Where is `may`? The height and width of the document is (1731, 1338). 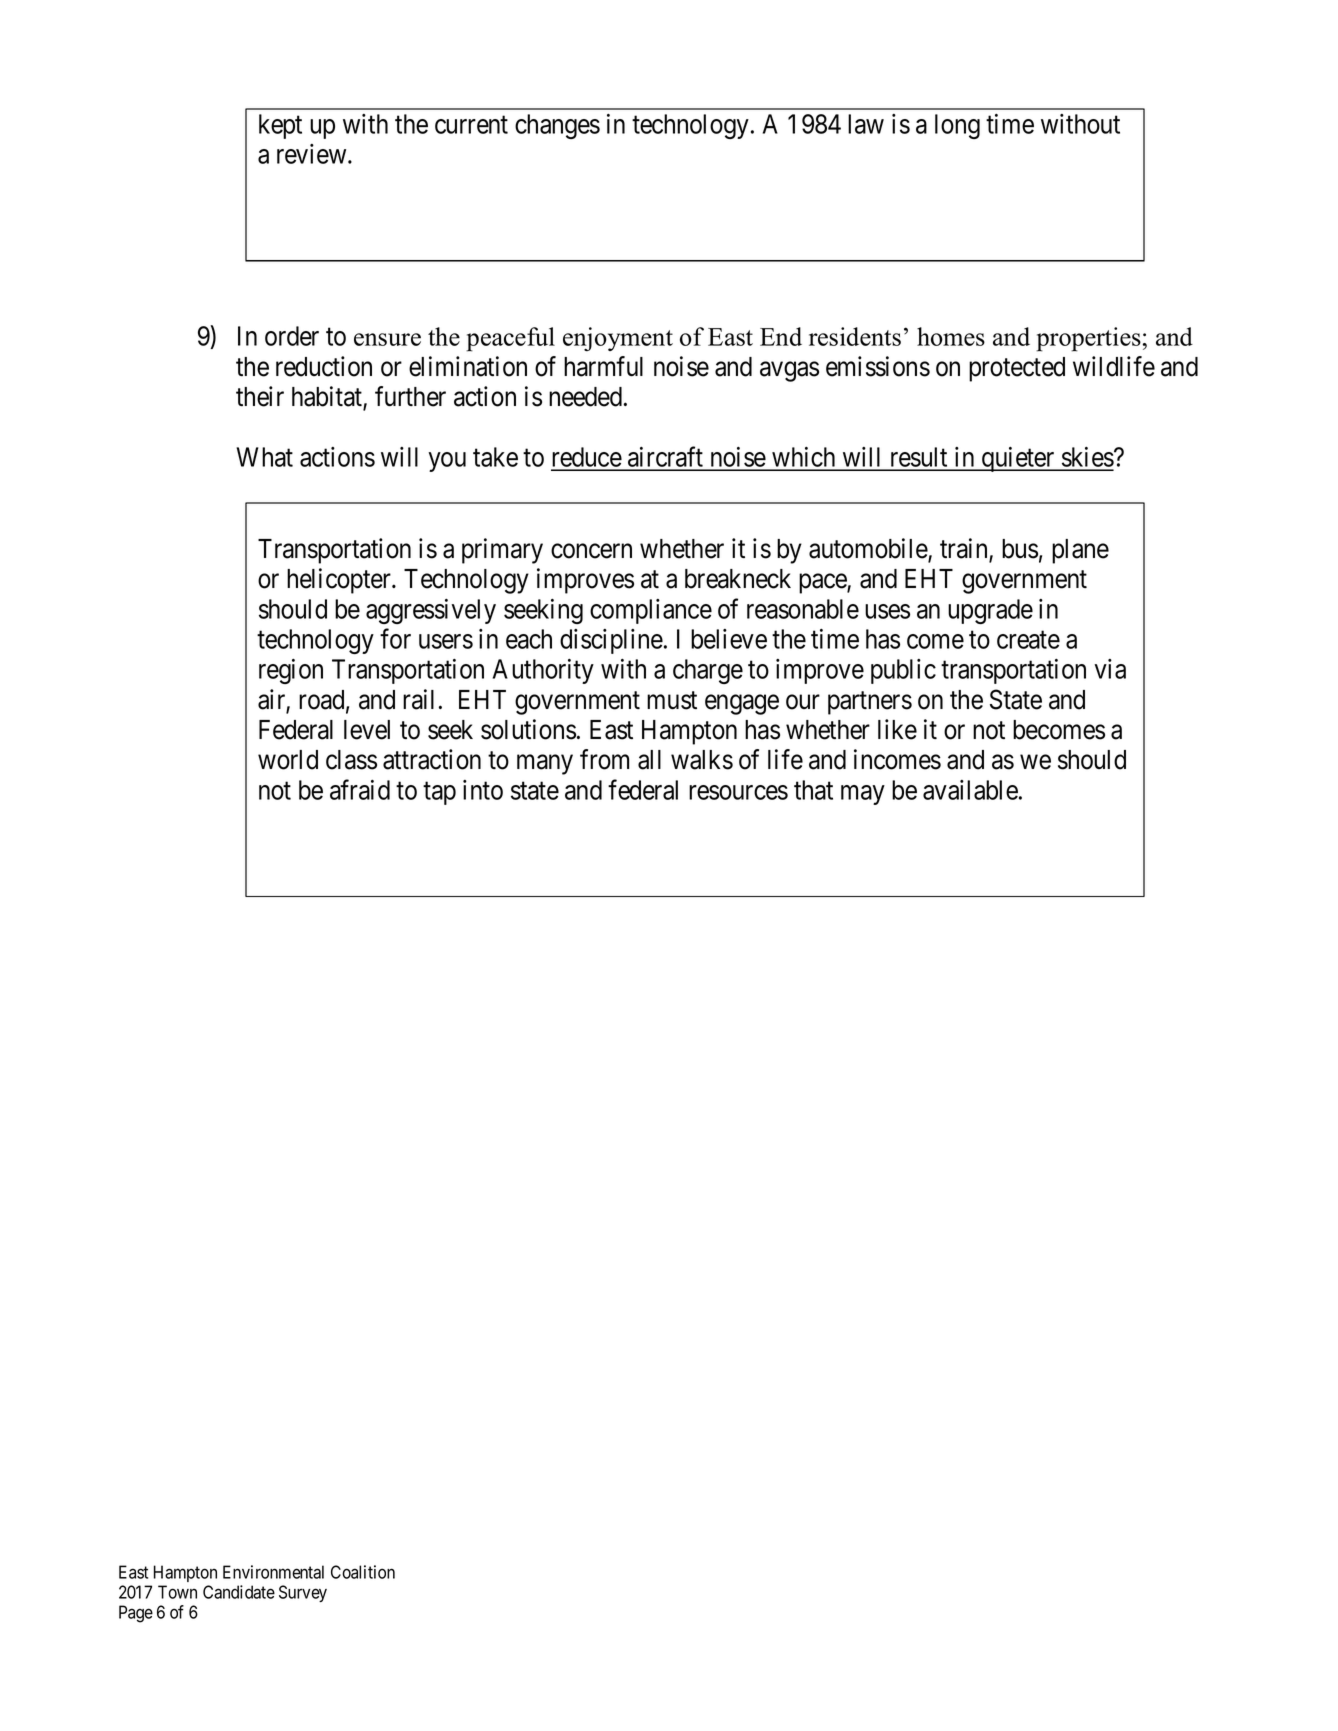 may is located at coordinates (863, 795).
